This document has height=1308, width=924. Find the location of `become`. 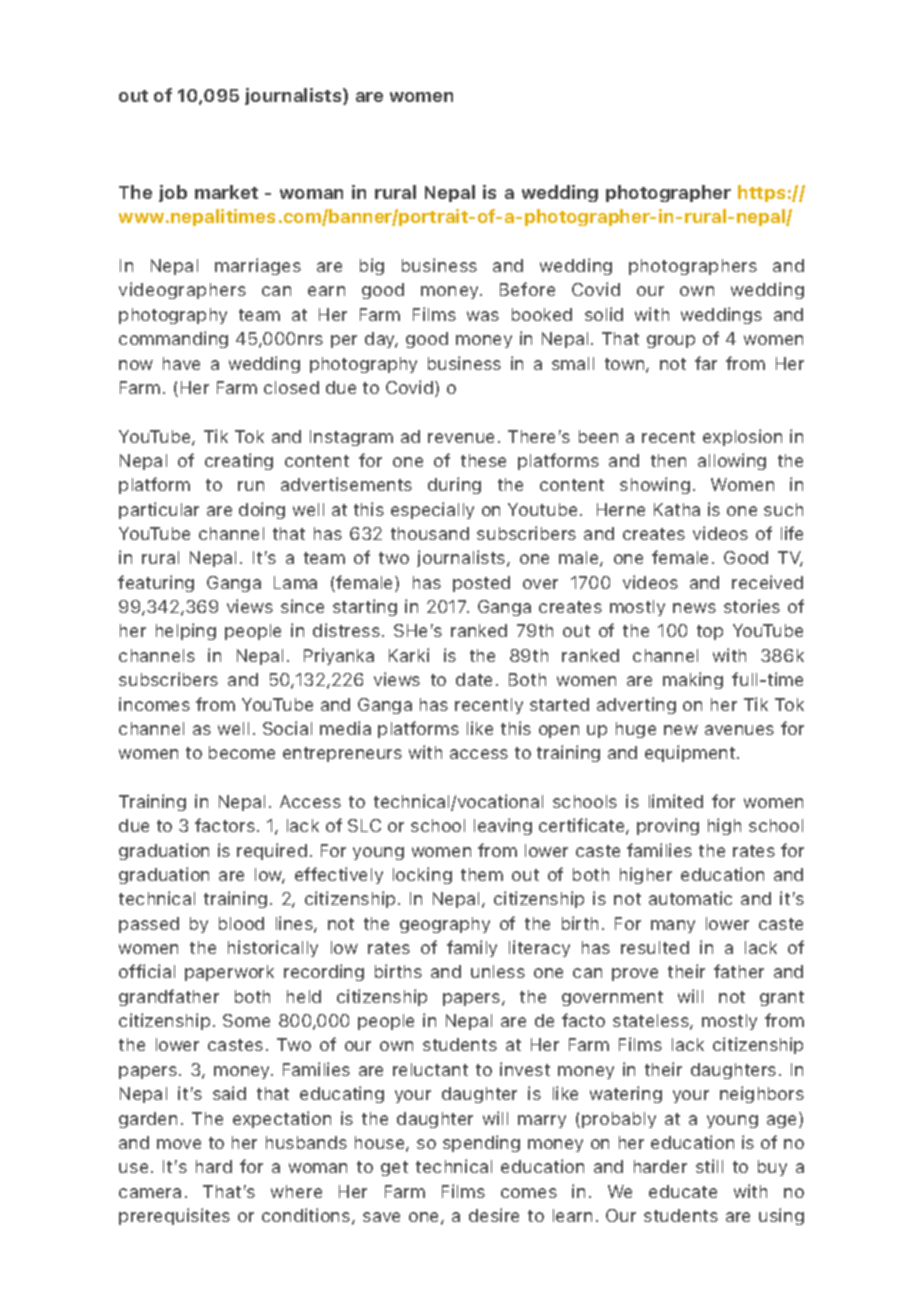

become is located at coordinates (242, 752).
